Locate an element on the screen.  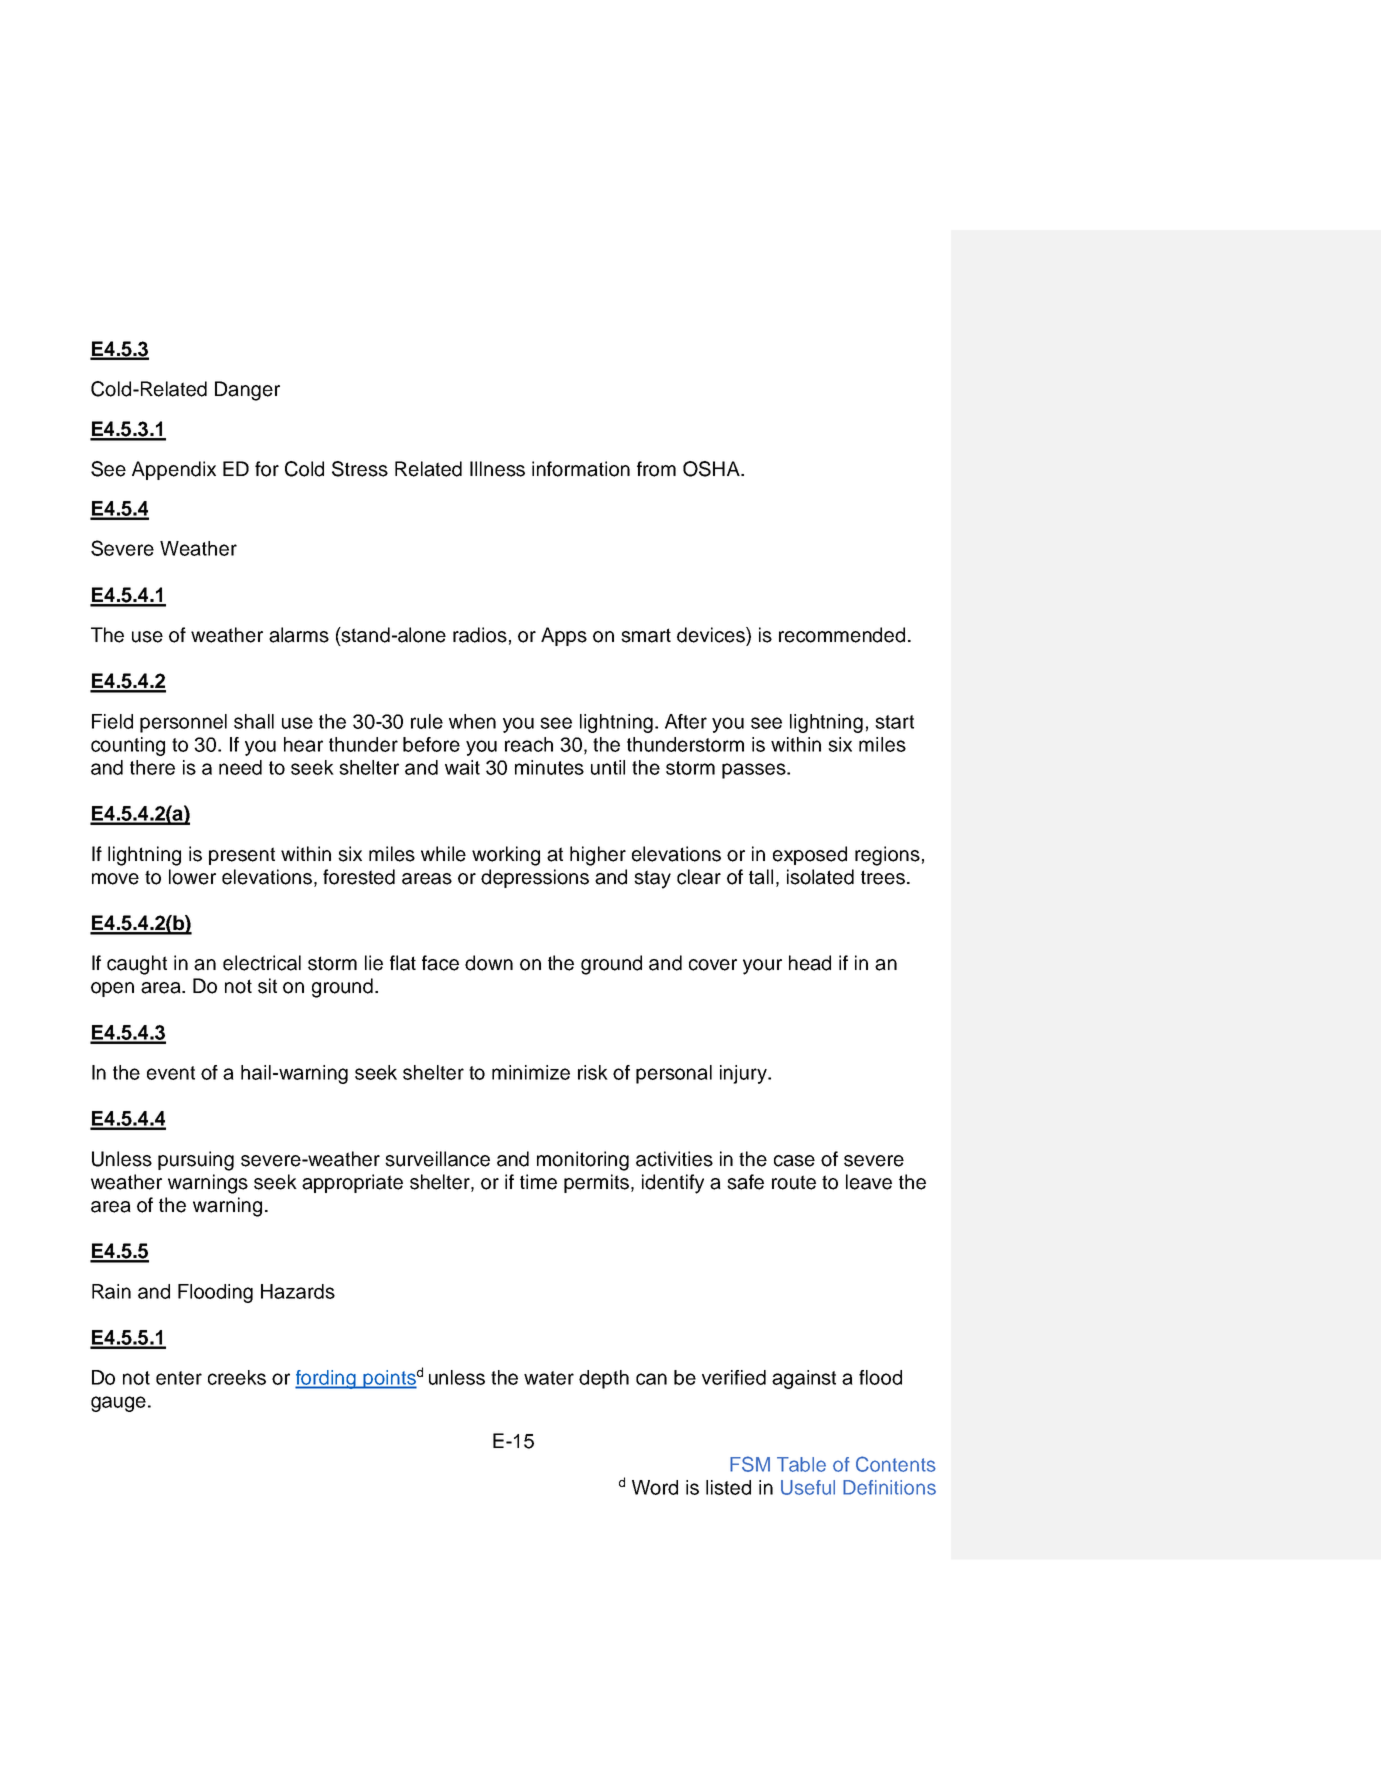
electrical is located at coordinates (262, 963).
